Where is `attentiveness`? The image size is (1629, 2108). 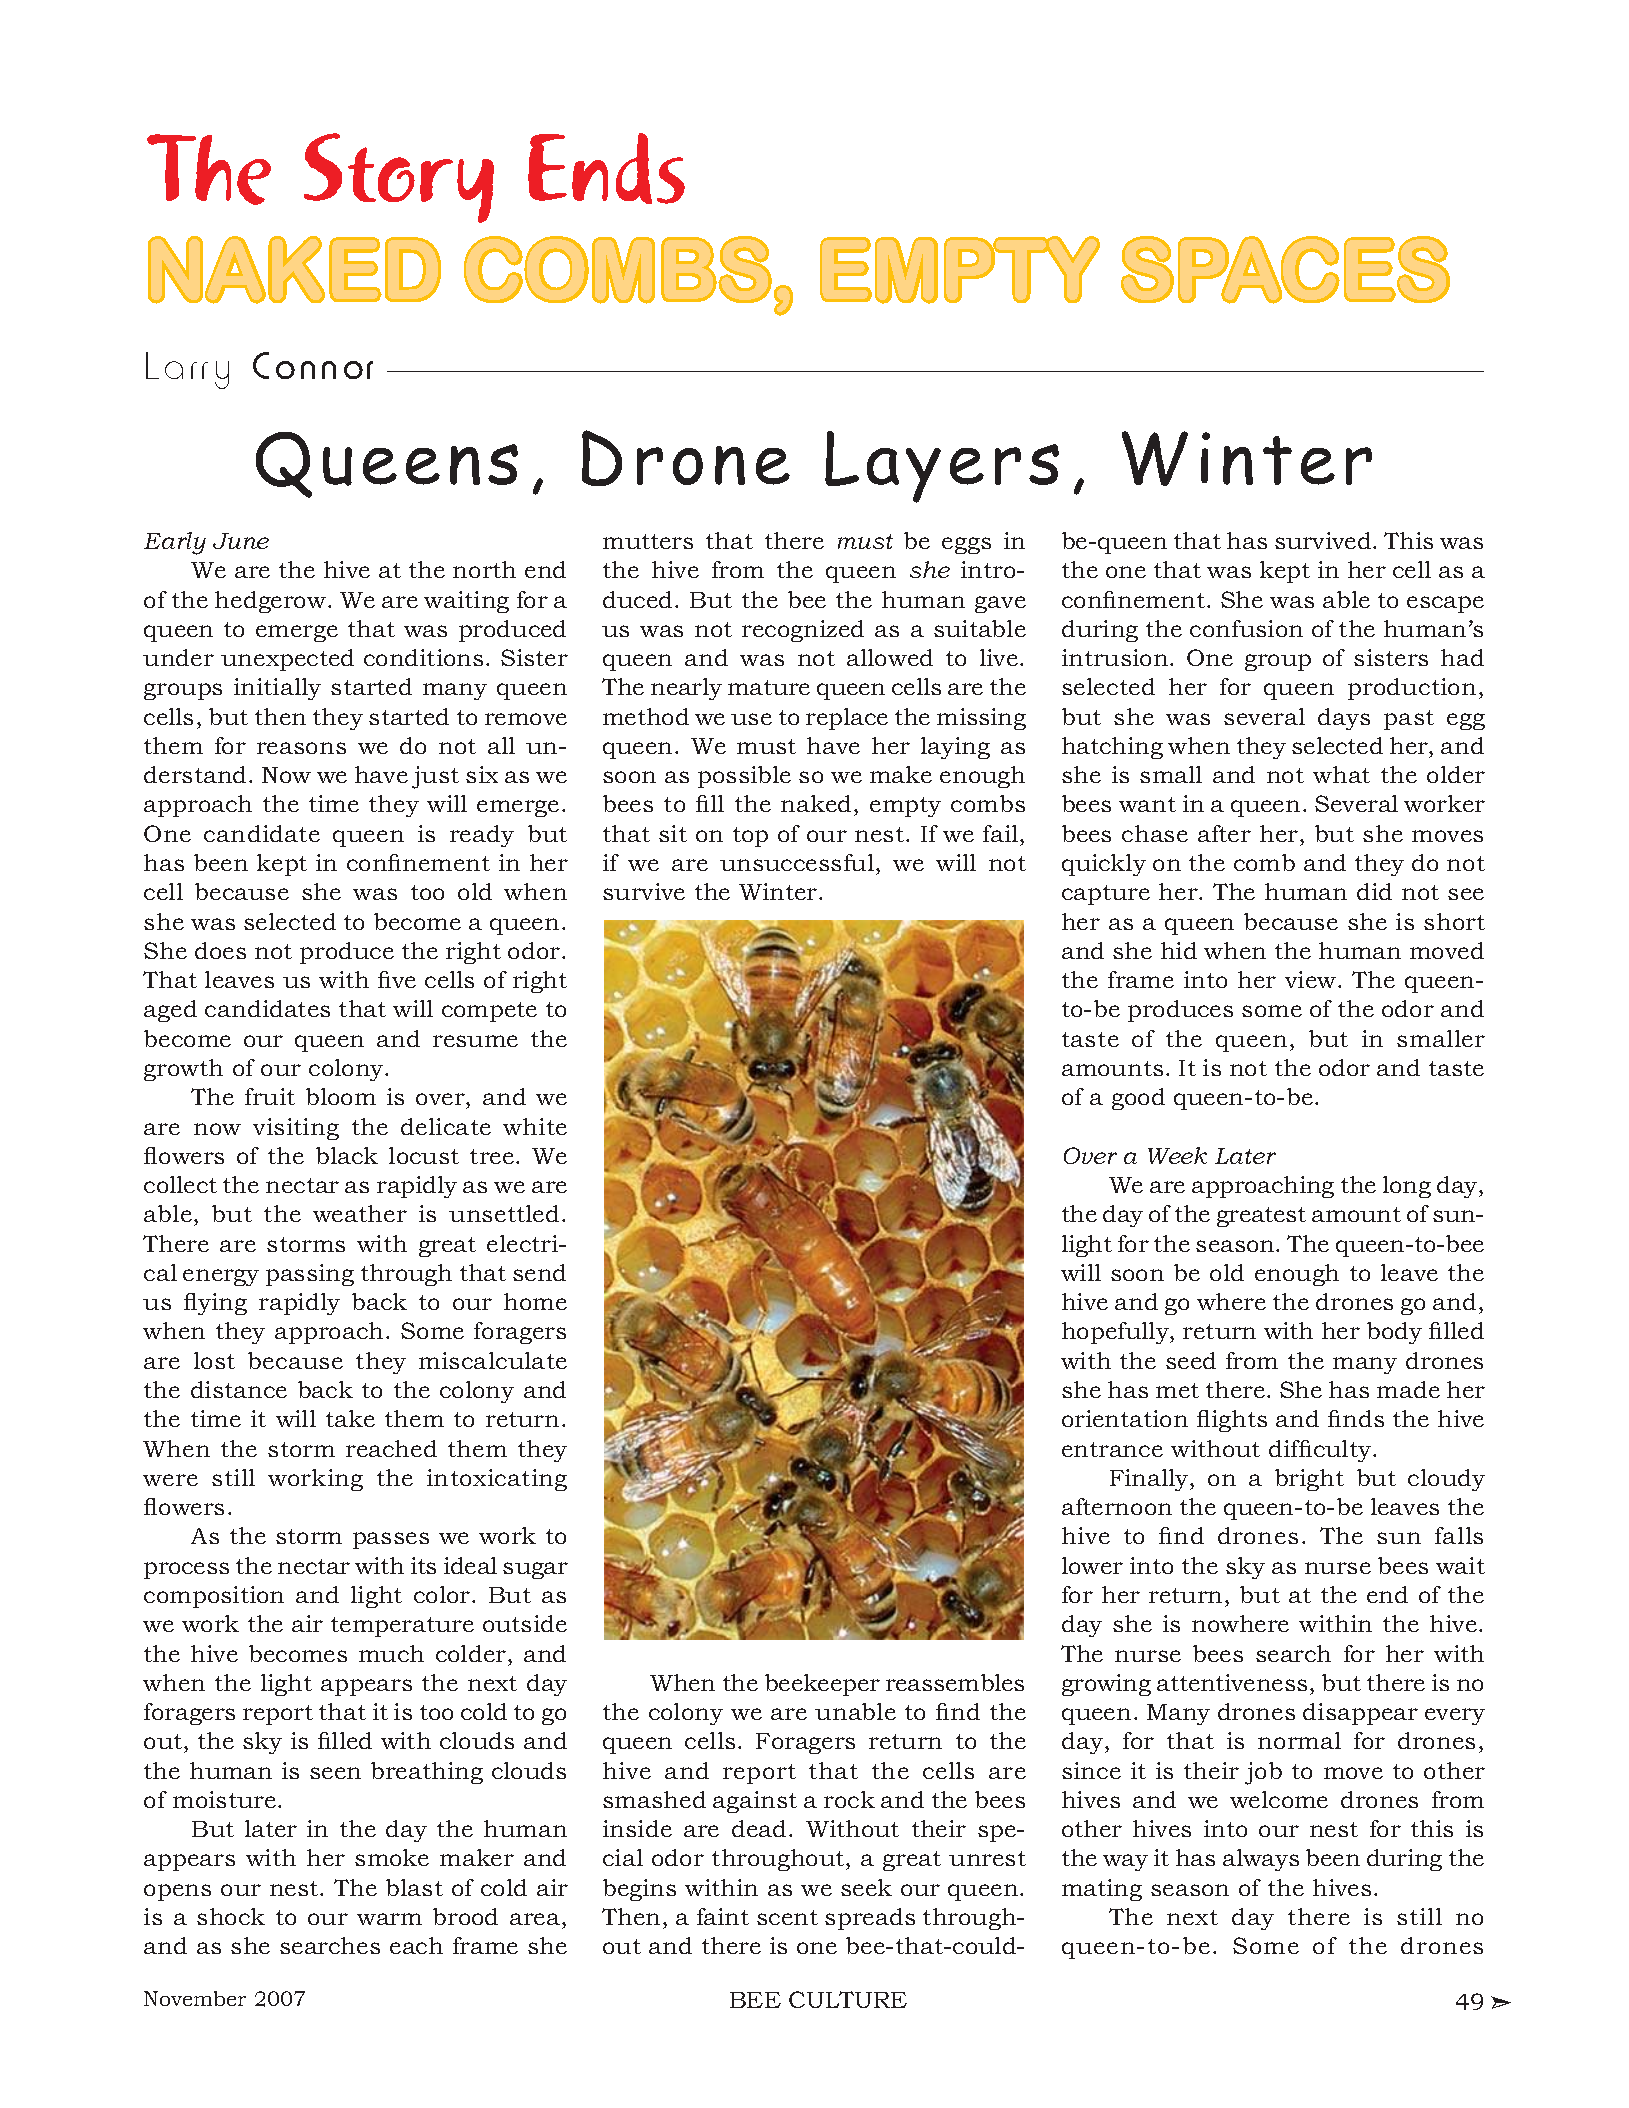 attentiveness is located at coordinates (1232, 1682).
